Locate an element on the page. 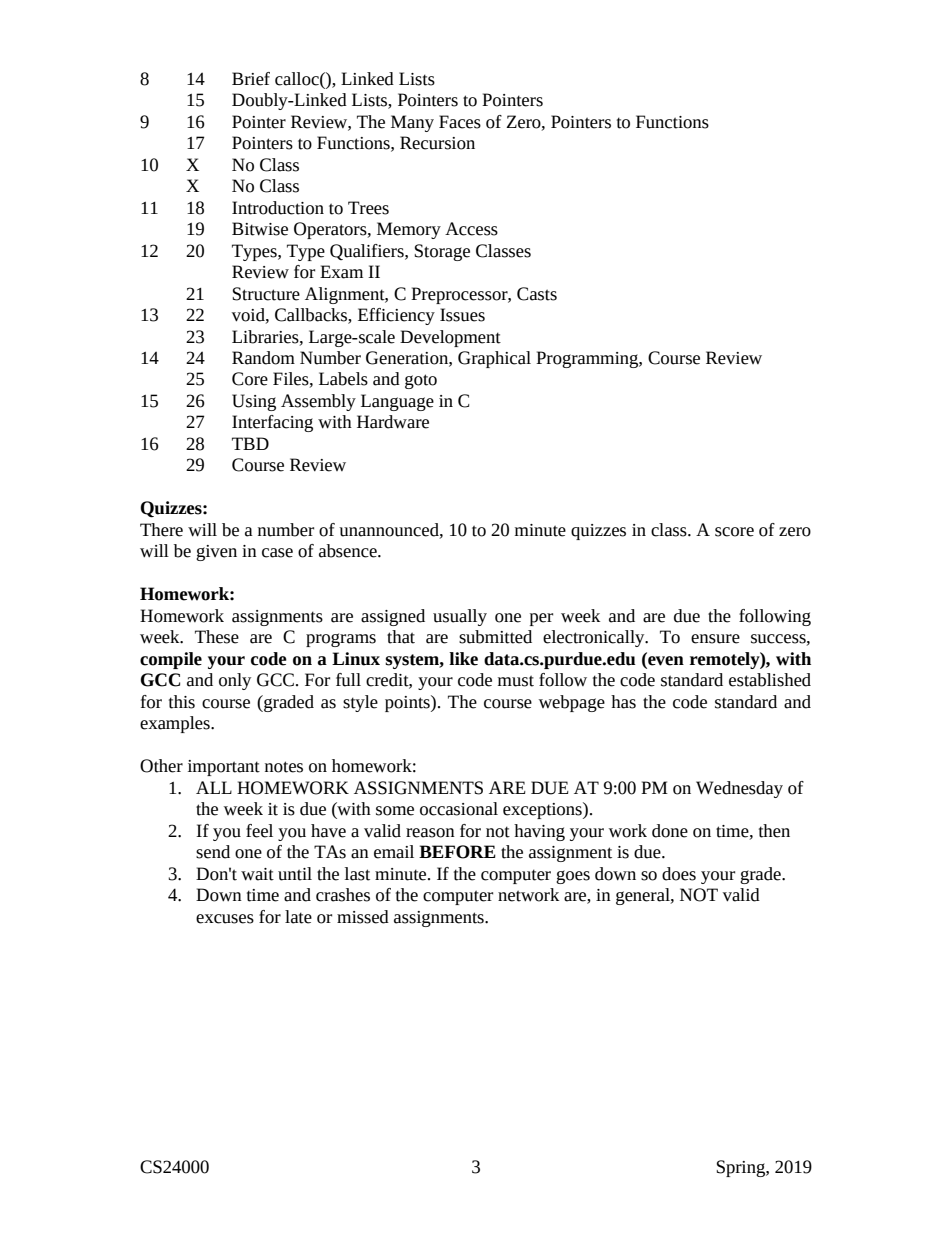 Image resolution: width=952 pixels, height=1233 pixels. Graphical is located at coordinates (494, 359).
